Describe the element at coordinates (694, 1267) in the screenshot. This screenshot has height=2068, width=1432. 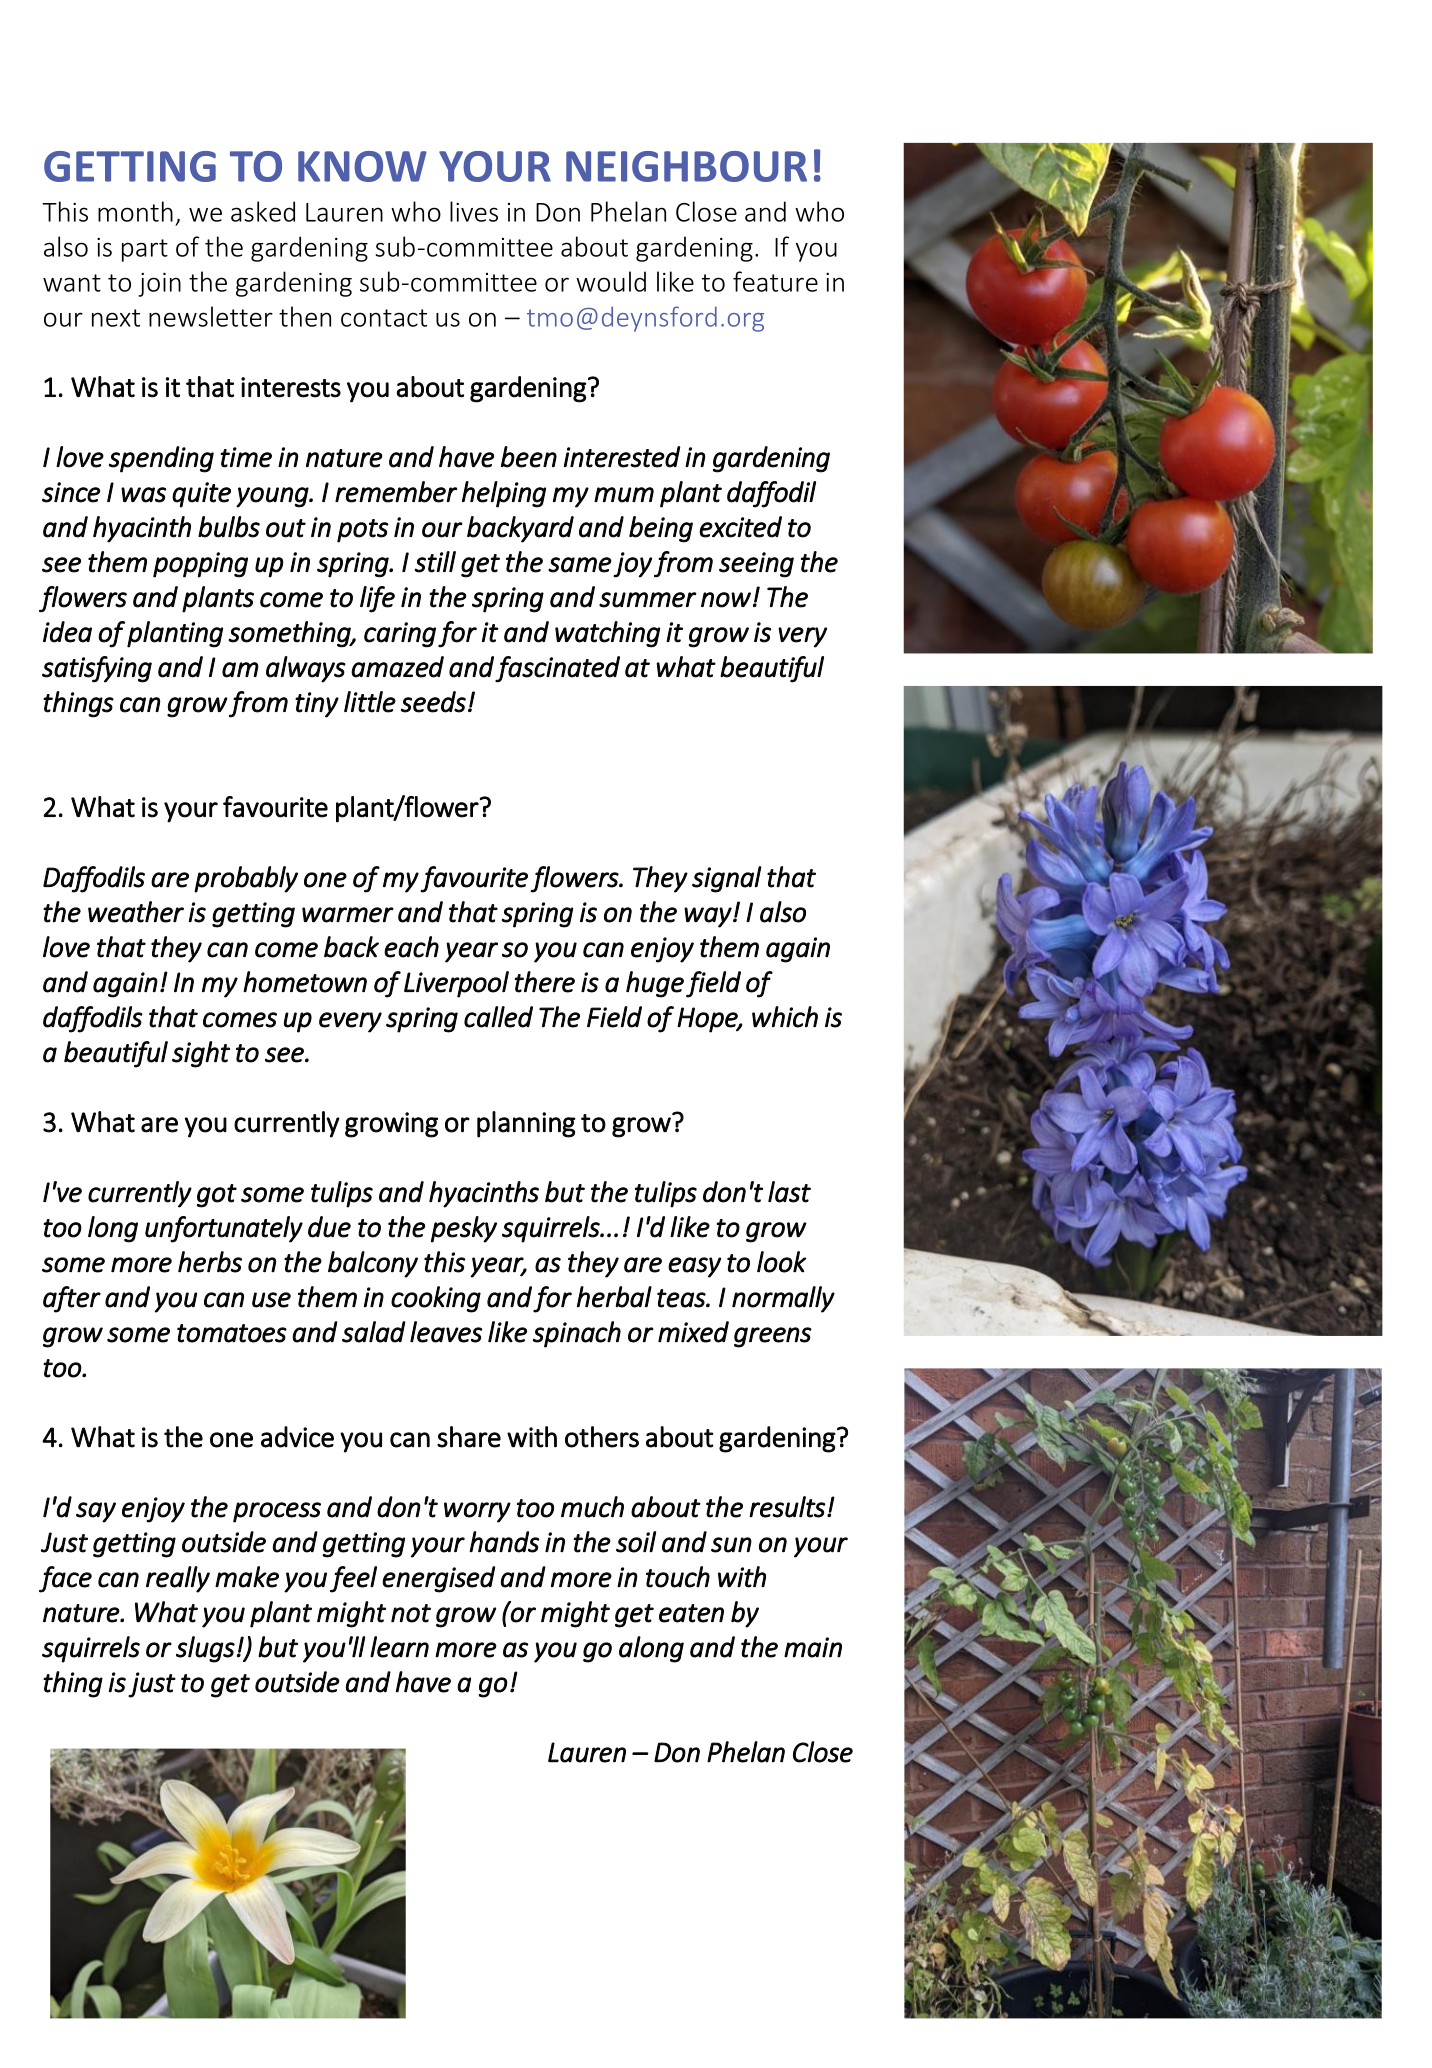
I see `easy` at that location.
